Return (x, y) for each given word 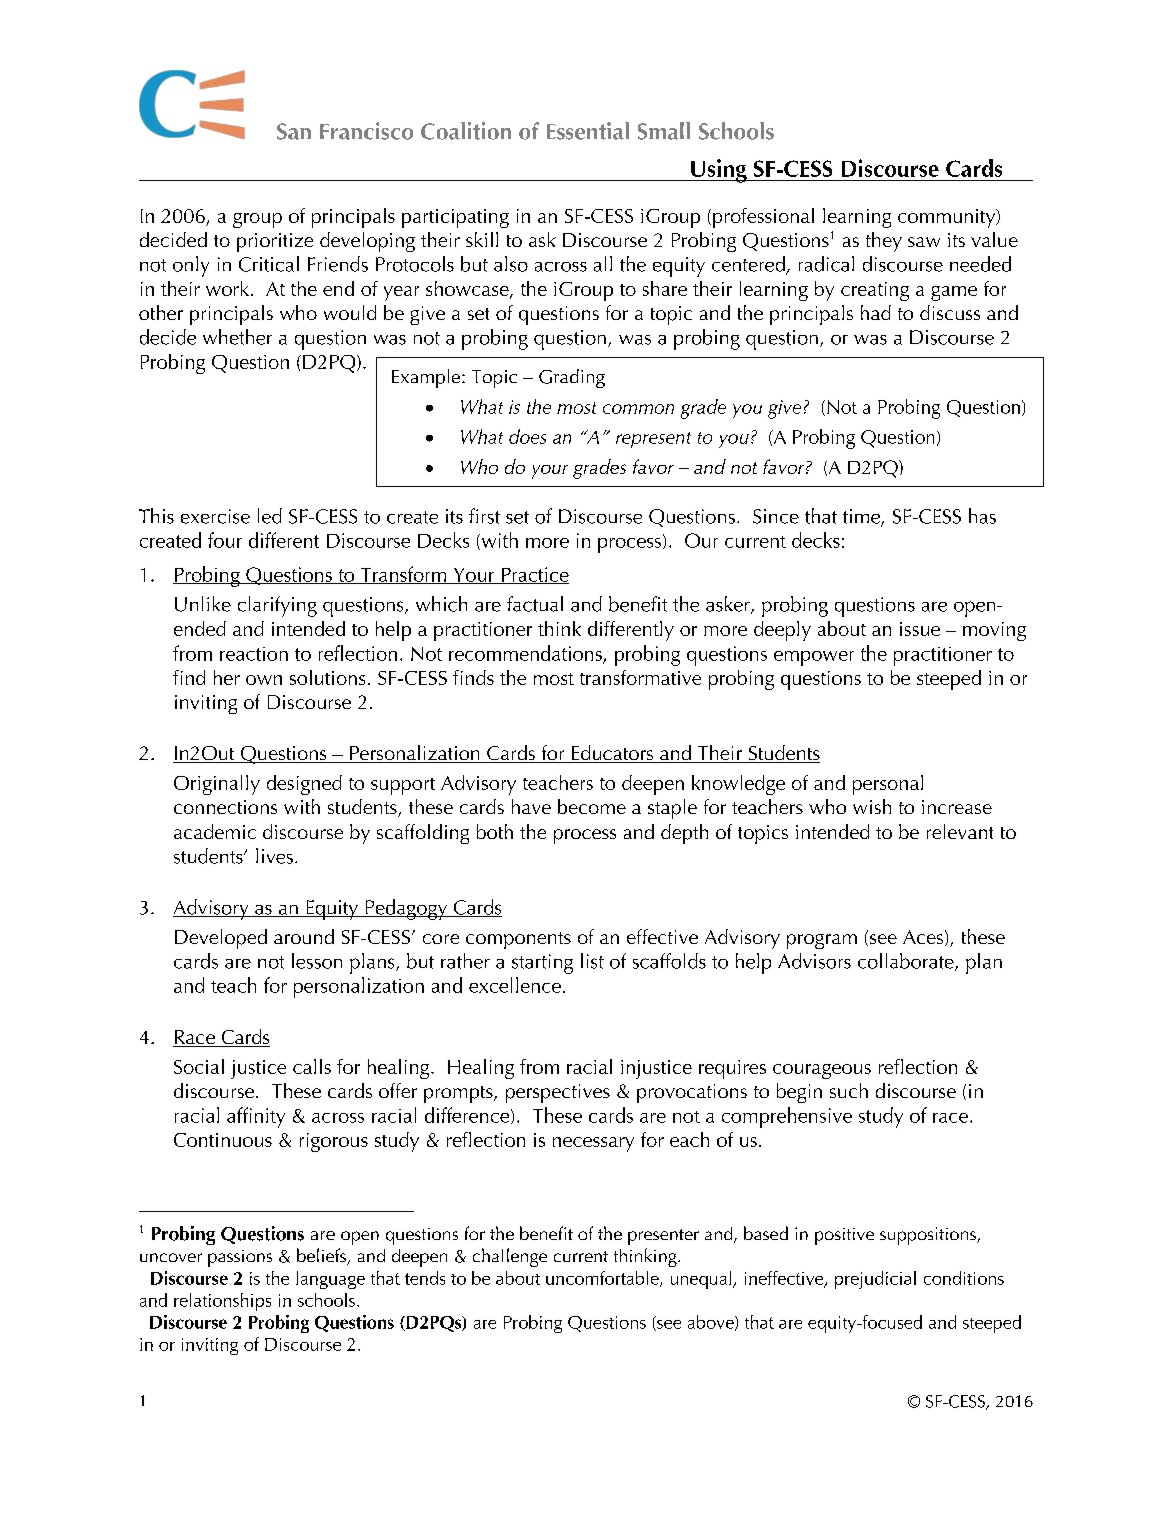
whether (237, 337)
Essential (588, 131)
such (849, 1090)
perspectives (558, 1093)
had (876, 312)
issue (920, 629)
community (948, 218)
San (294, 131)
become (592, 806)
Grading (572, 378)
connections (225, 807)
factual (535, 604)
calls (312, 1066)
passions (240, 1258)
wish (872, 806)
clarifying (277, 606)
